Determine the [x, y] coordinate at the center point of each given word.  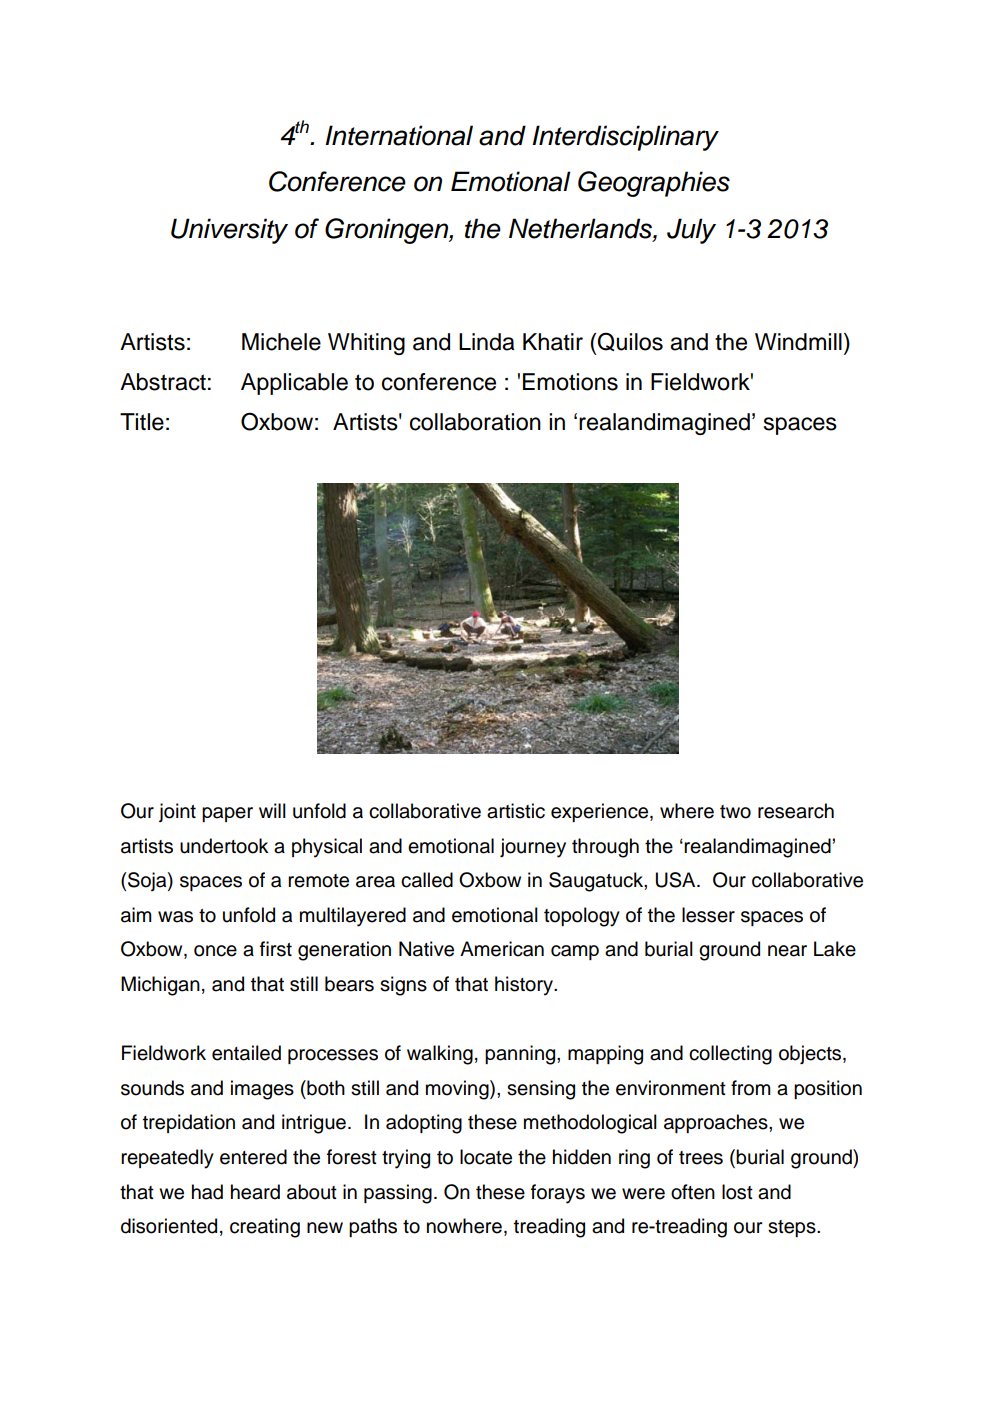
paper [227, 814]
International [399, 135]
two [735, 812]
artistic [516, 811]
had [207, 1192]
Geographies [654, 184]
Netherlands [581, 228]
